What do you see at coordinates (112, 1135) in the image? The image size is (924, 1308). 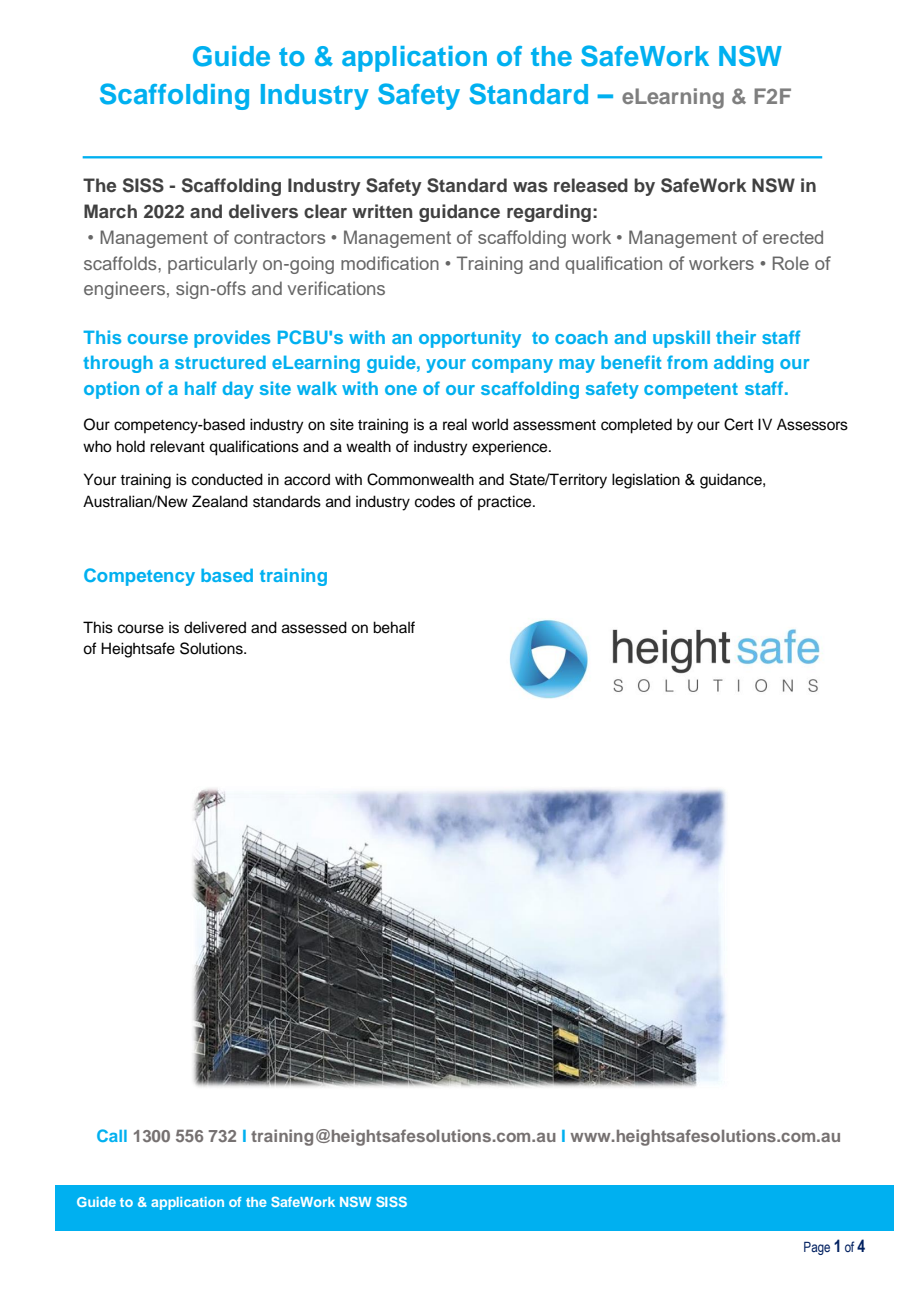 I see `Call` at bounding box center [112, 1135].
